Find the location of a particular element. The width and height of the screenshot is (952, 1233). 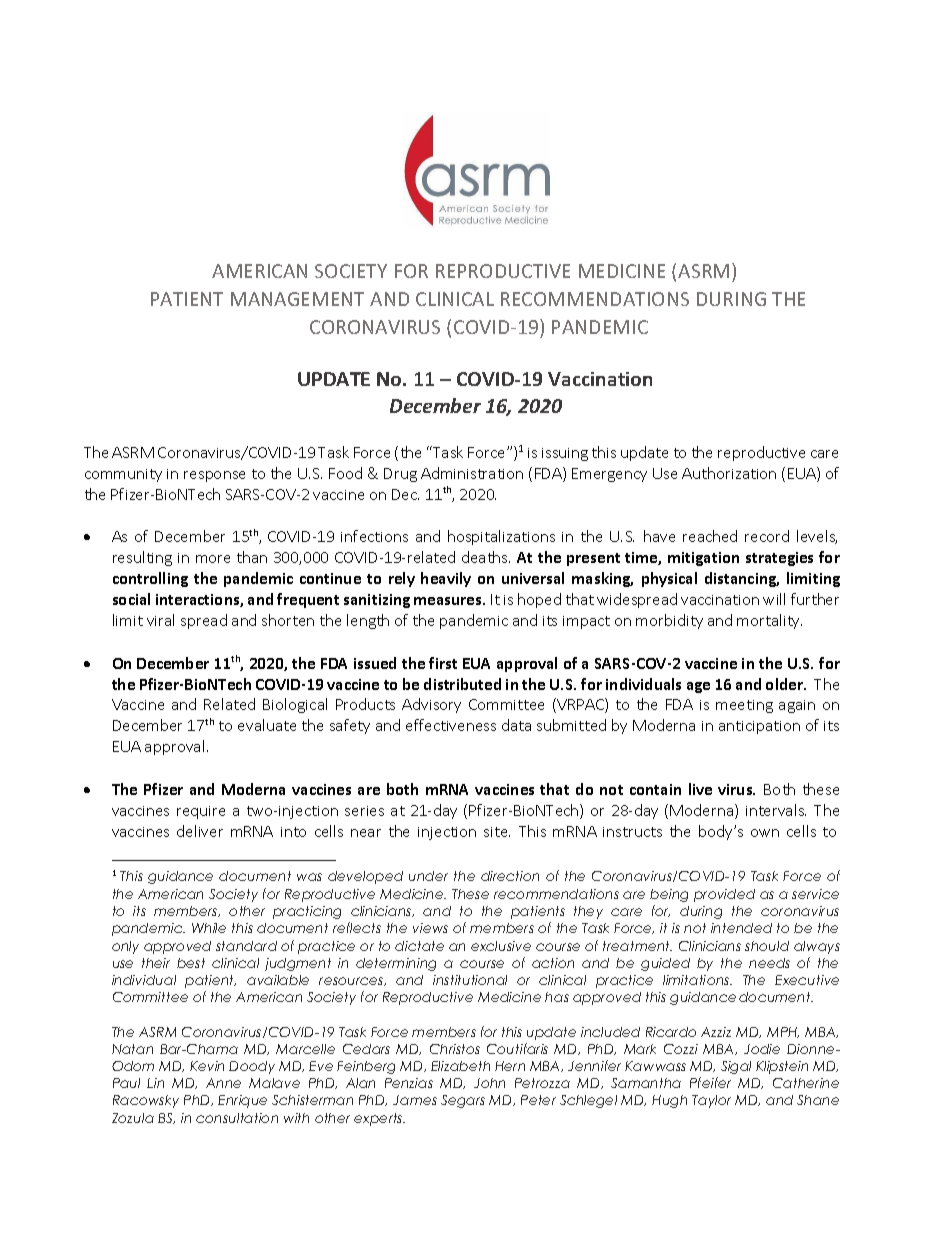

Anne is located at coordinates (223, 1083).
